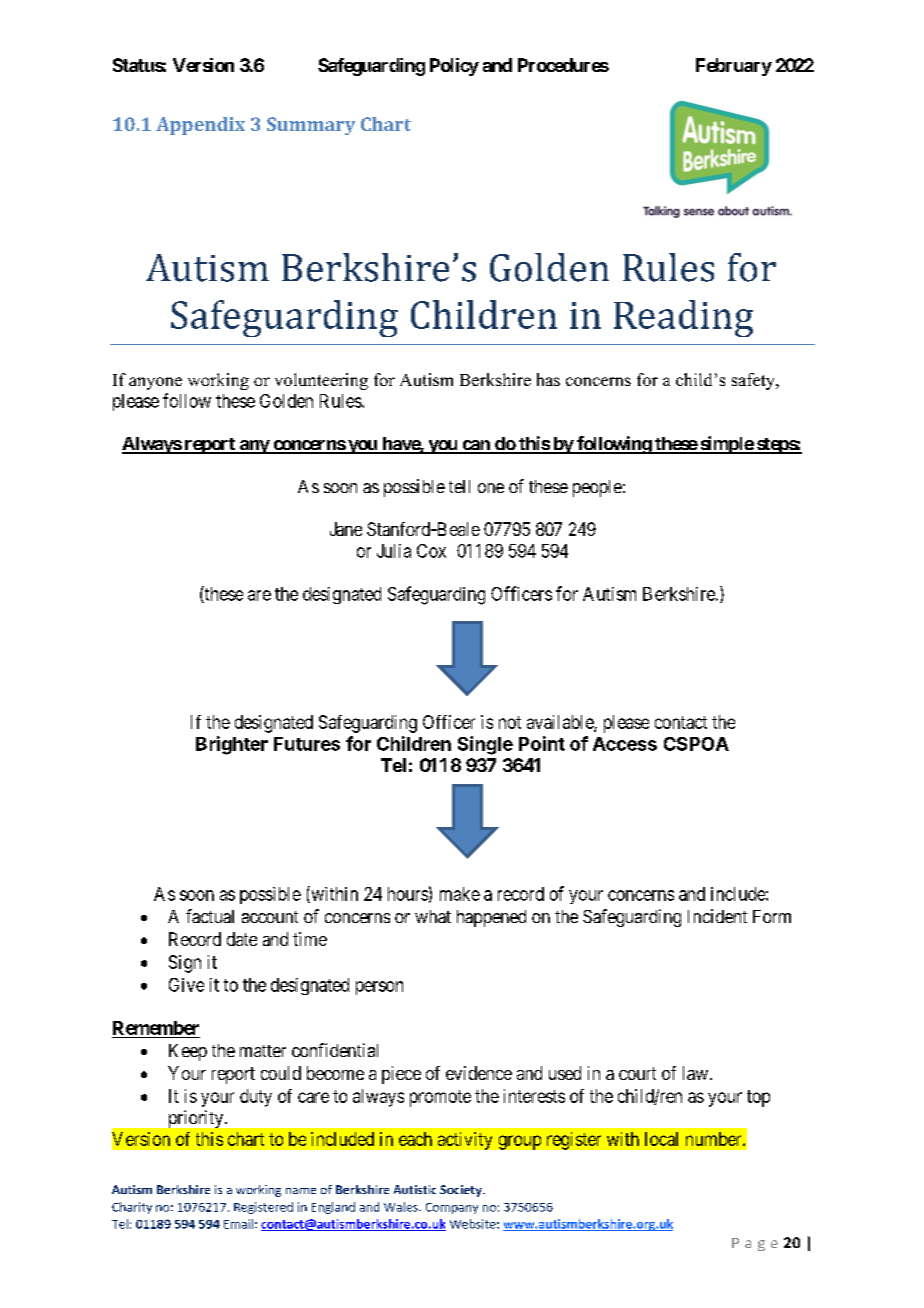 Image resolution: width=924 pixels, height=1308 pixels. I want to click on priority, so click(197, 1119).
